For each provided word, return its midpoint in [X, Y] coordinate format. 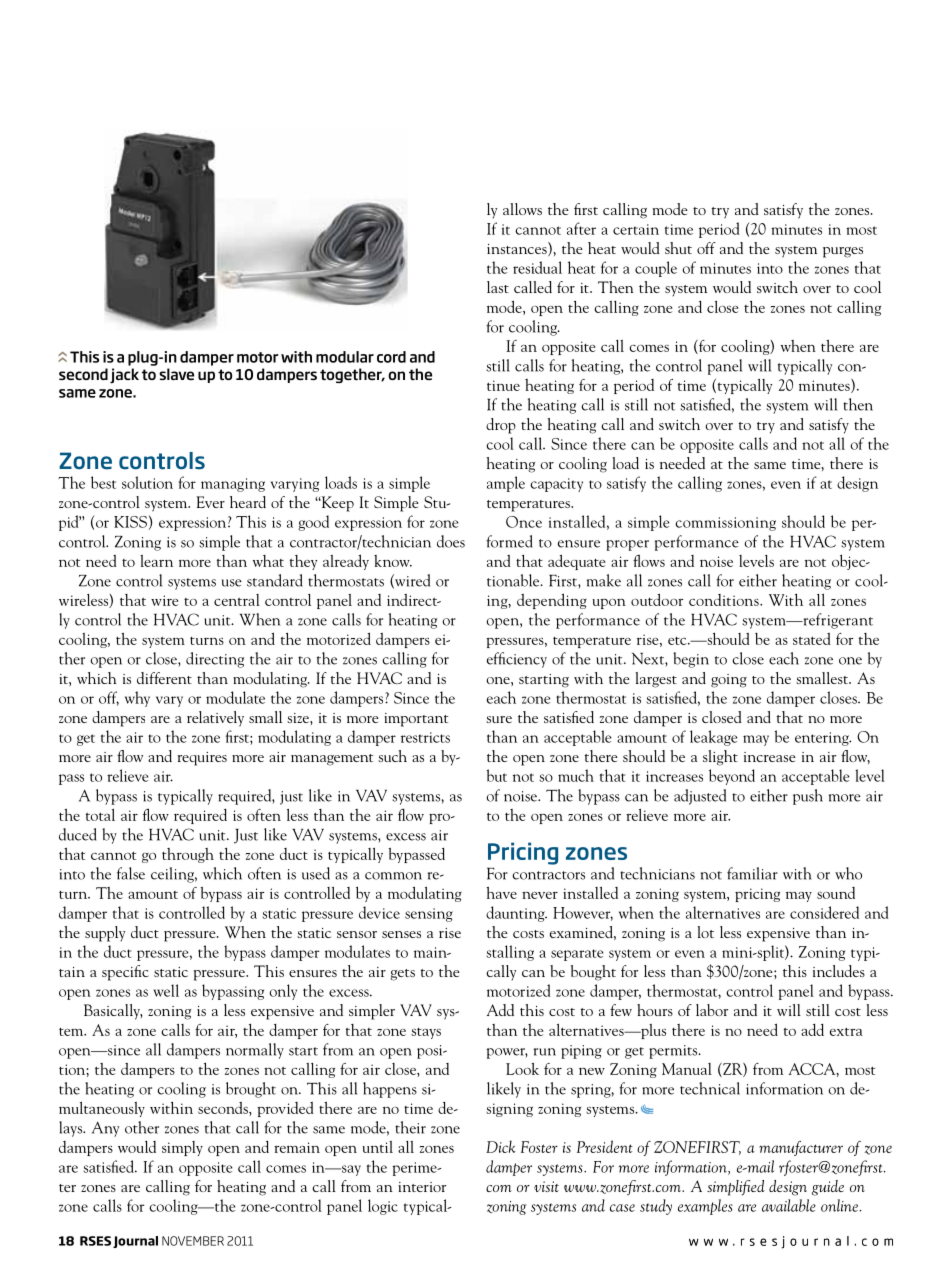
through [188, 855]
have [501, 892]
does [451, 541]
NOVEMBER [193, 1241]
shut [678, 248]
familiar [752, 873]
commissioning [725, 524]
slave [176, 374]
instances [518, 249]
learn [156, 561]
